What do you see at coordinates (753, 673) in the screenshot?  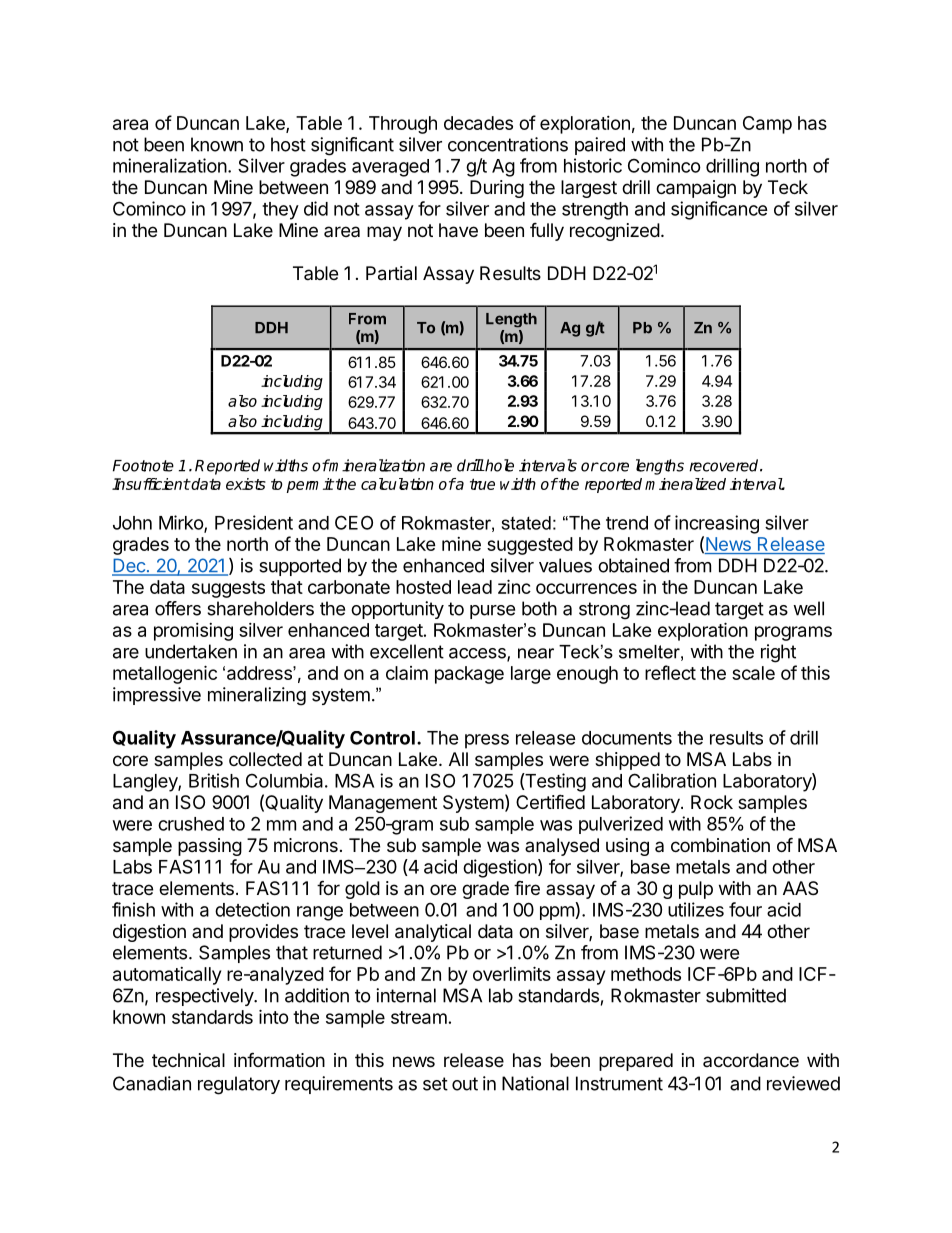 I see `scale` at bounding box center [753, 673].
